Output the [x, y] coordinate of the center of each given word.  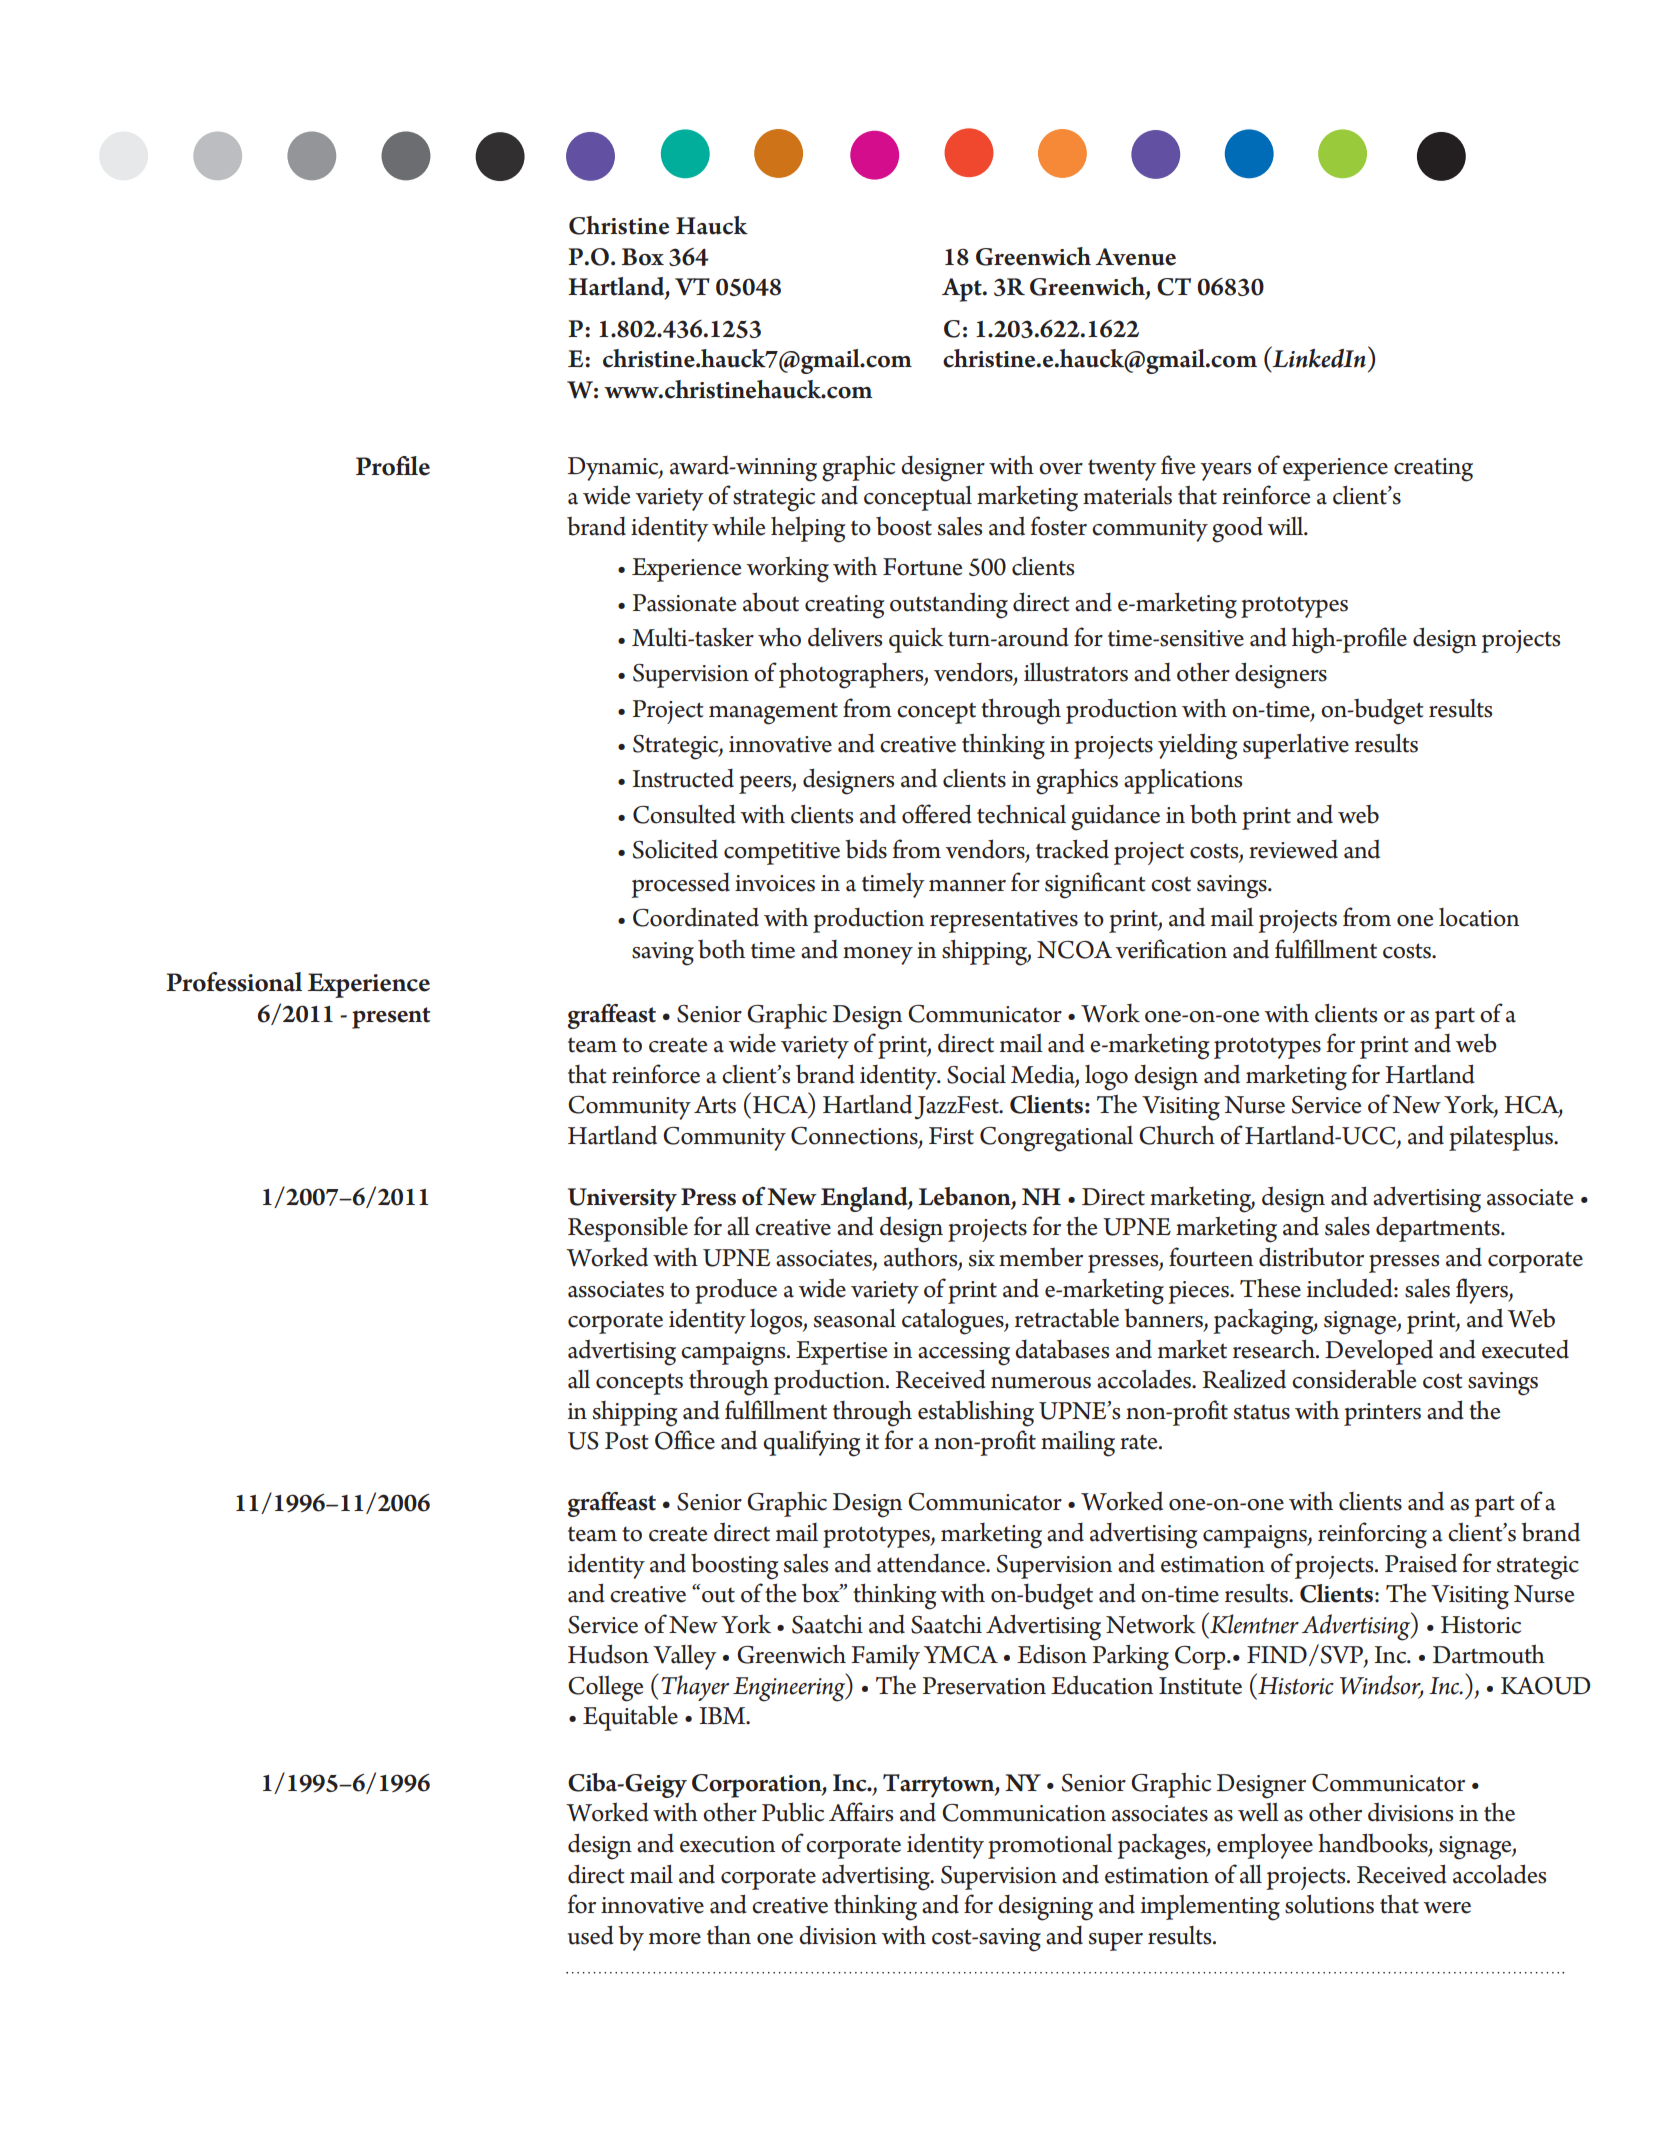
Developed [1379, 1352]
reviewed [1293, 849]
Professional [234, 982]
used [591, 1935]
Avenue [1135, 257]
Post [627, 1441]
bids [866, 849]
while [739, 526]
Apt [963, 290]
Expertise [842, 1353]
